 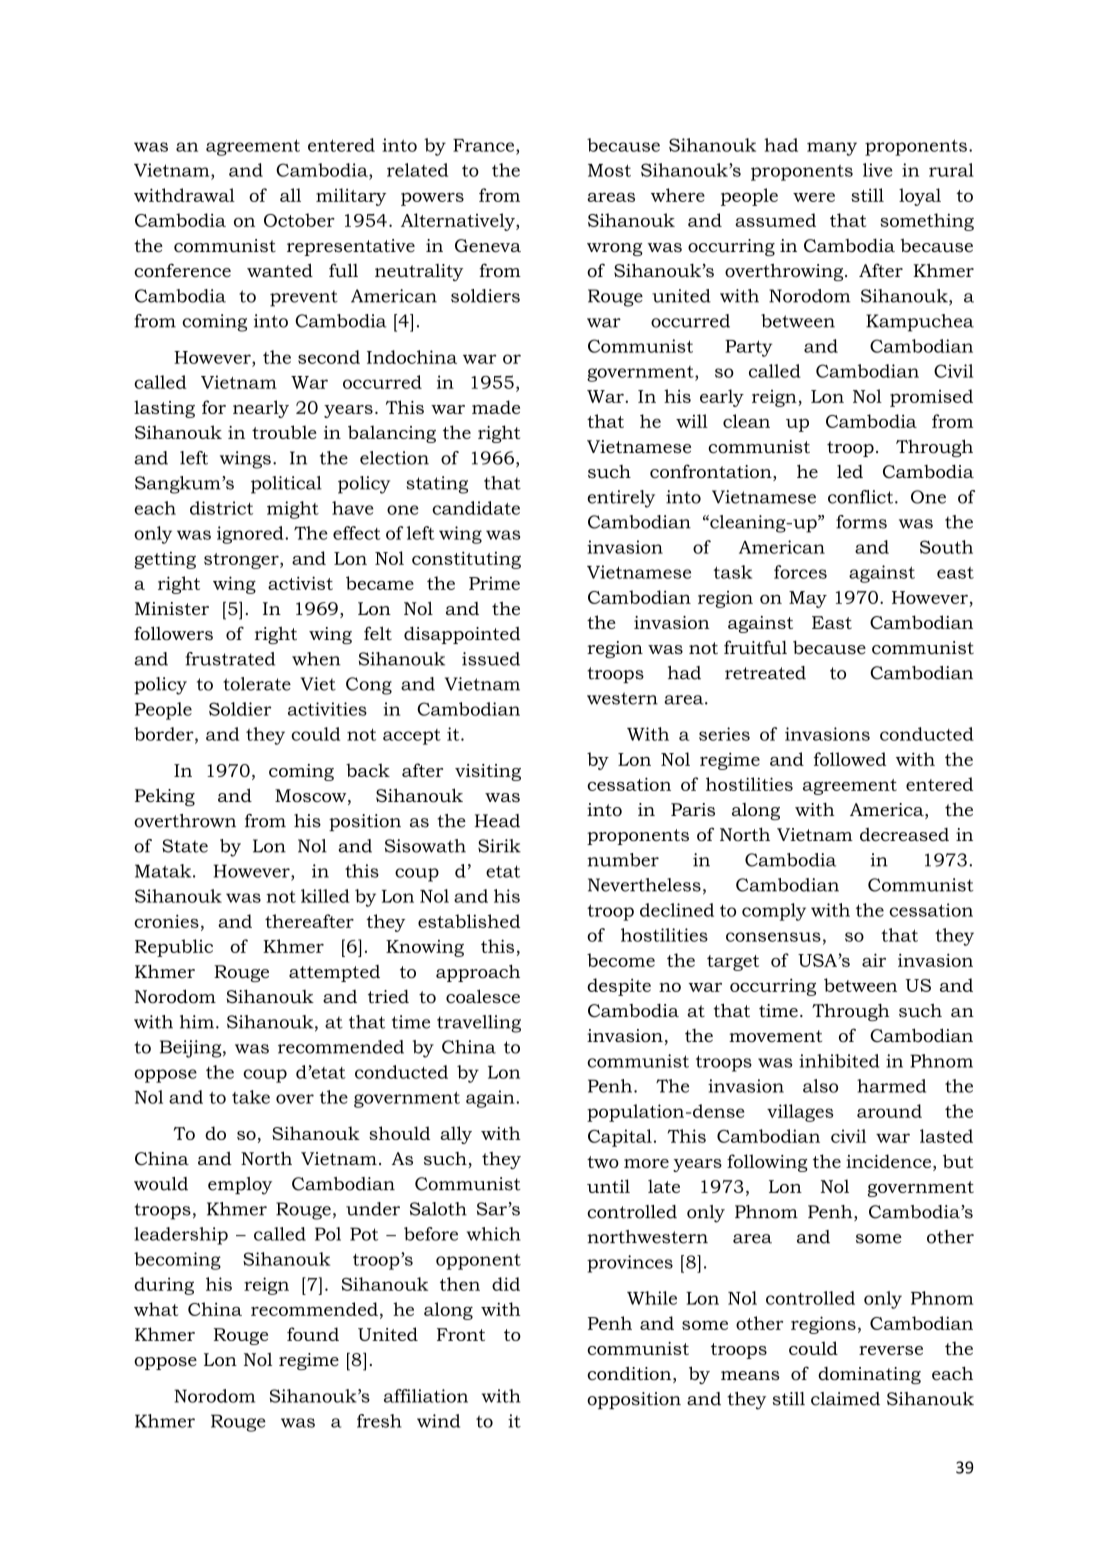 I want to click on him, so click(x=197, y=1022).
